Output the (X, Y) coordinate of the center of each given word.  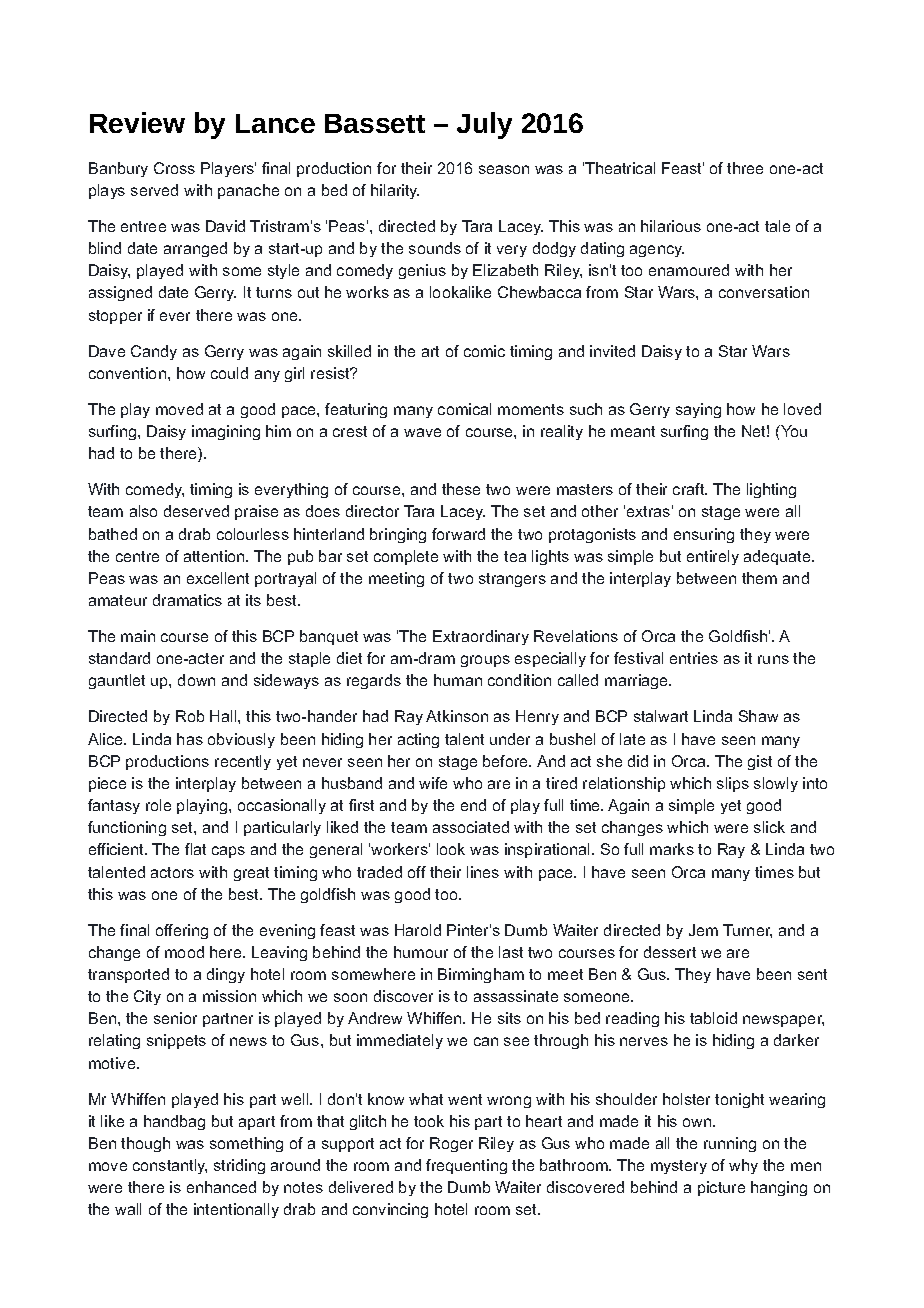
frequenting (466, 1166)
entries (694, 658)
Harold (418, 930)
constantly (170, 1166)
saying (698, 410)
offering (182, 931)
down (196, 680)
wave (422, 432)
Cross (174, 168)
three (745, 168)
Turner (747, 931)
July (484, 125)
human (458, 680)
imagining (226, 432)
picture (721, 1188)
